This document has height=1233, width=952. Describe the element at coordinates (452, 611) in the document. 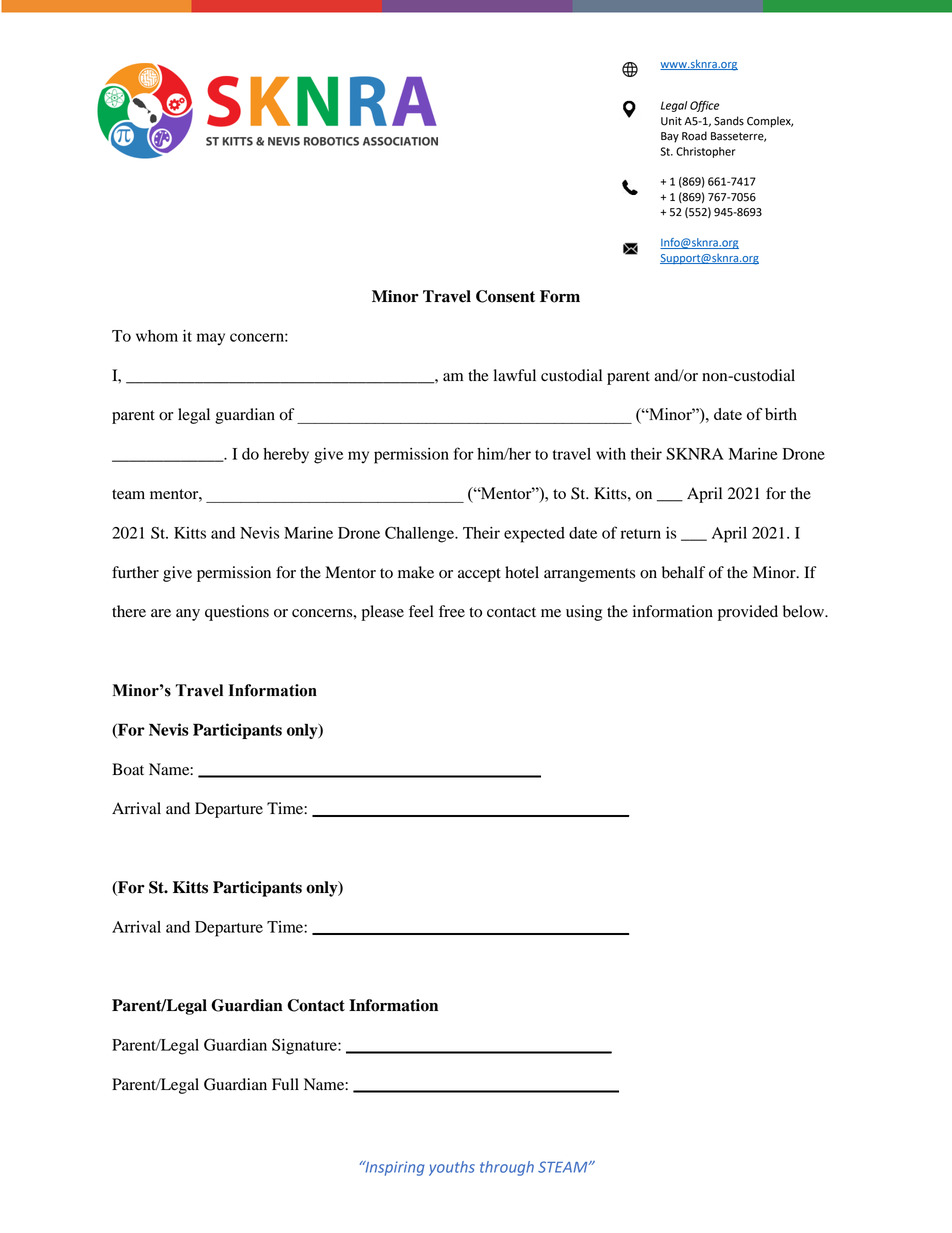

I see `free` at that location.
